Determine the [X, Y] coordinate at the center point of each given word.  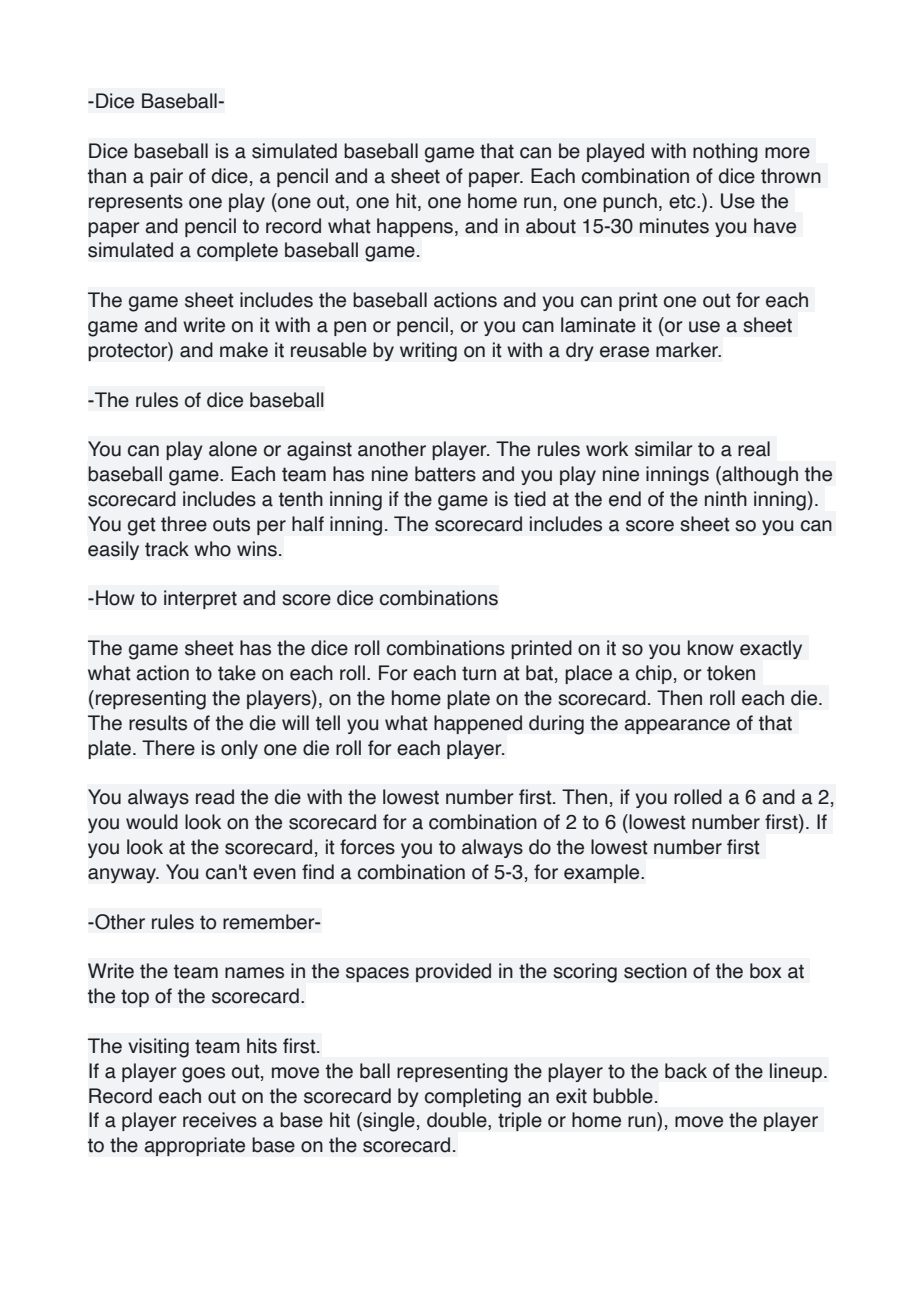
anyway [123, 875]
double [458, 1121]
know [711, 648]
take [237, 673]
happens [415, 227]
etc [683, 201]
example [603, 873]
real [754, 449]
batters [445, 474]
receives [220, 1120]
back [686, 1071]
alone [233, 449]
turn [479, 673]
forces [367, 847]
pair [166, 177]
